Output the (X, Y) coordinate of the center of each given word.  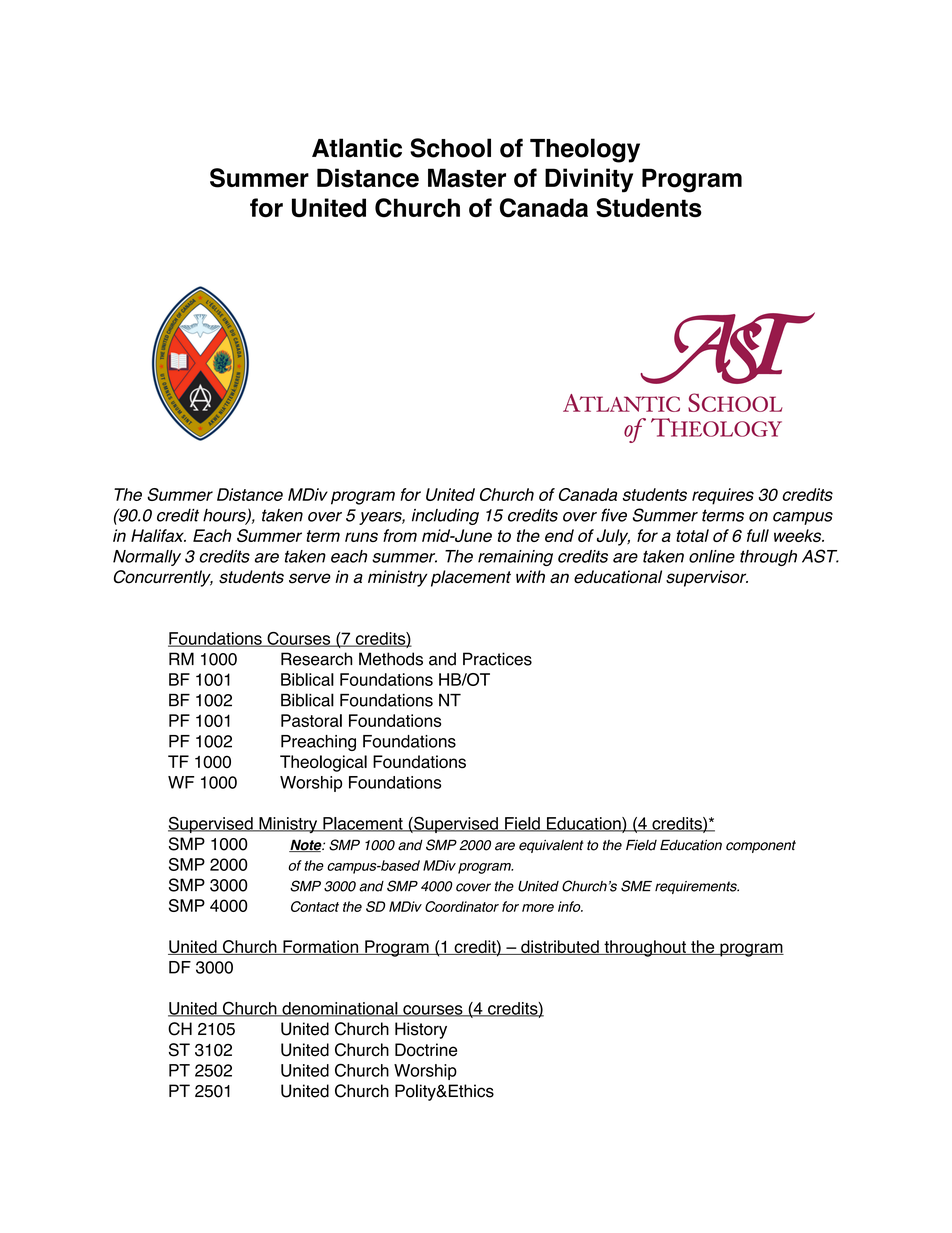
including (445, 517)
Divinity (589, 180)
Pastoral (311, 720)
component (761, 846)
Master (467, 178)
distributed (560, 947)
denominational (340, 1009)
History (421, 1030)
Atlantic (357, 148)
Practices (497, 659)
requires (723, 496)
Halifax (158, 535)
